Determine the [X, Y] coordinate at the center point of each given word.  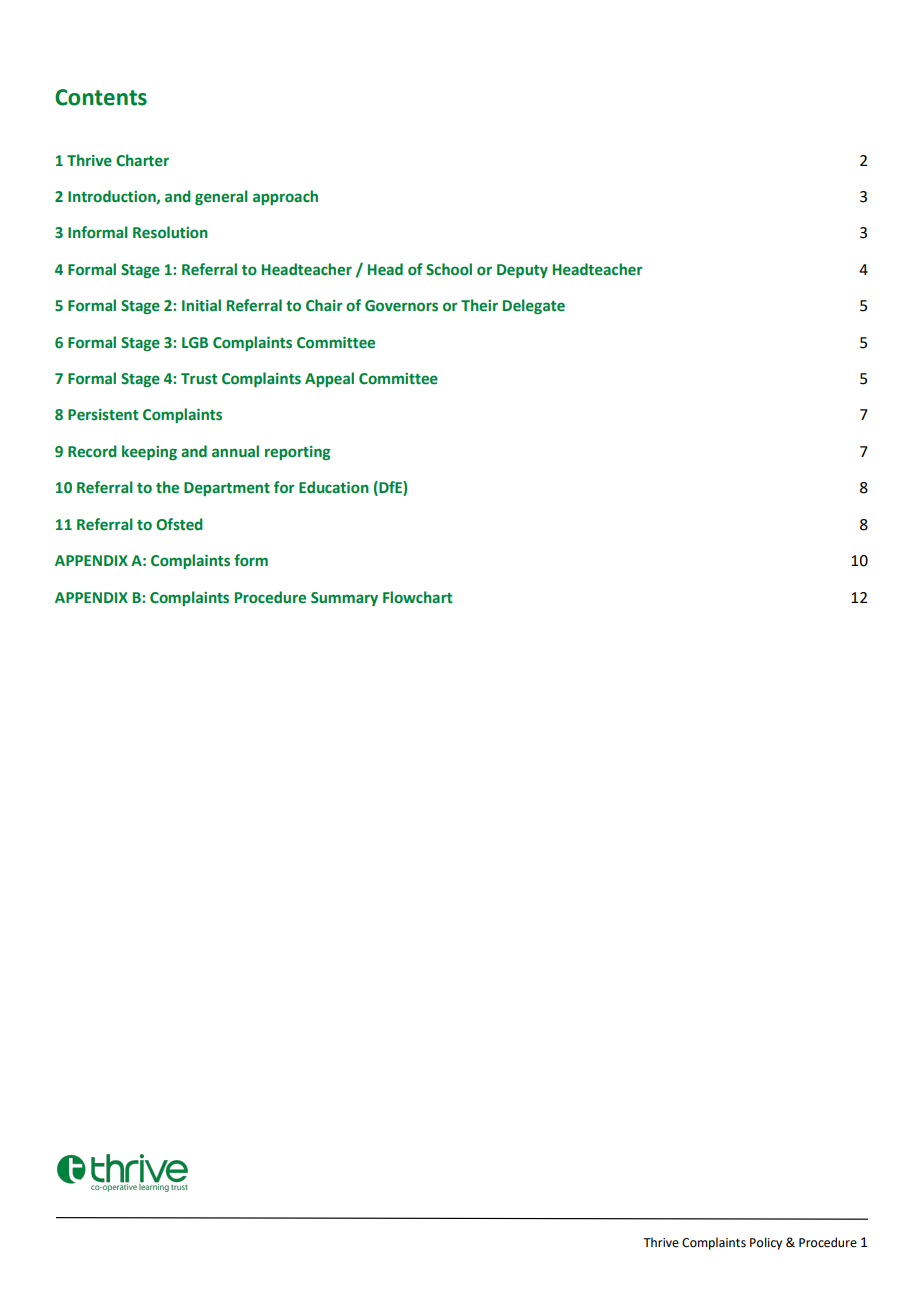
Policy [766, 1243]
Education [334, 487]
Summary [344, 599]
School [449, 269]
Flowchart [417, 597]
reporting [297, 453]
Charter [142, 160]
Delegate [534, 306]
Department [227, 489]
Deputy [522, 271]
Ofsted [179, 524]
